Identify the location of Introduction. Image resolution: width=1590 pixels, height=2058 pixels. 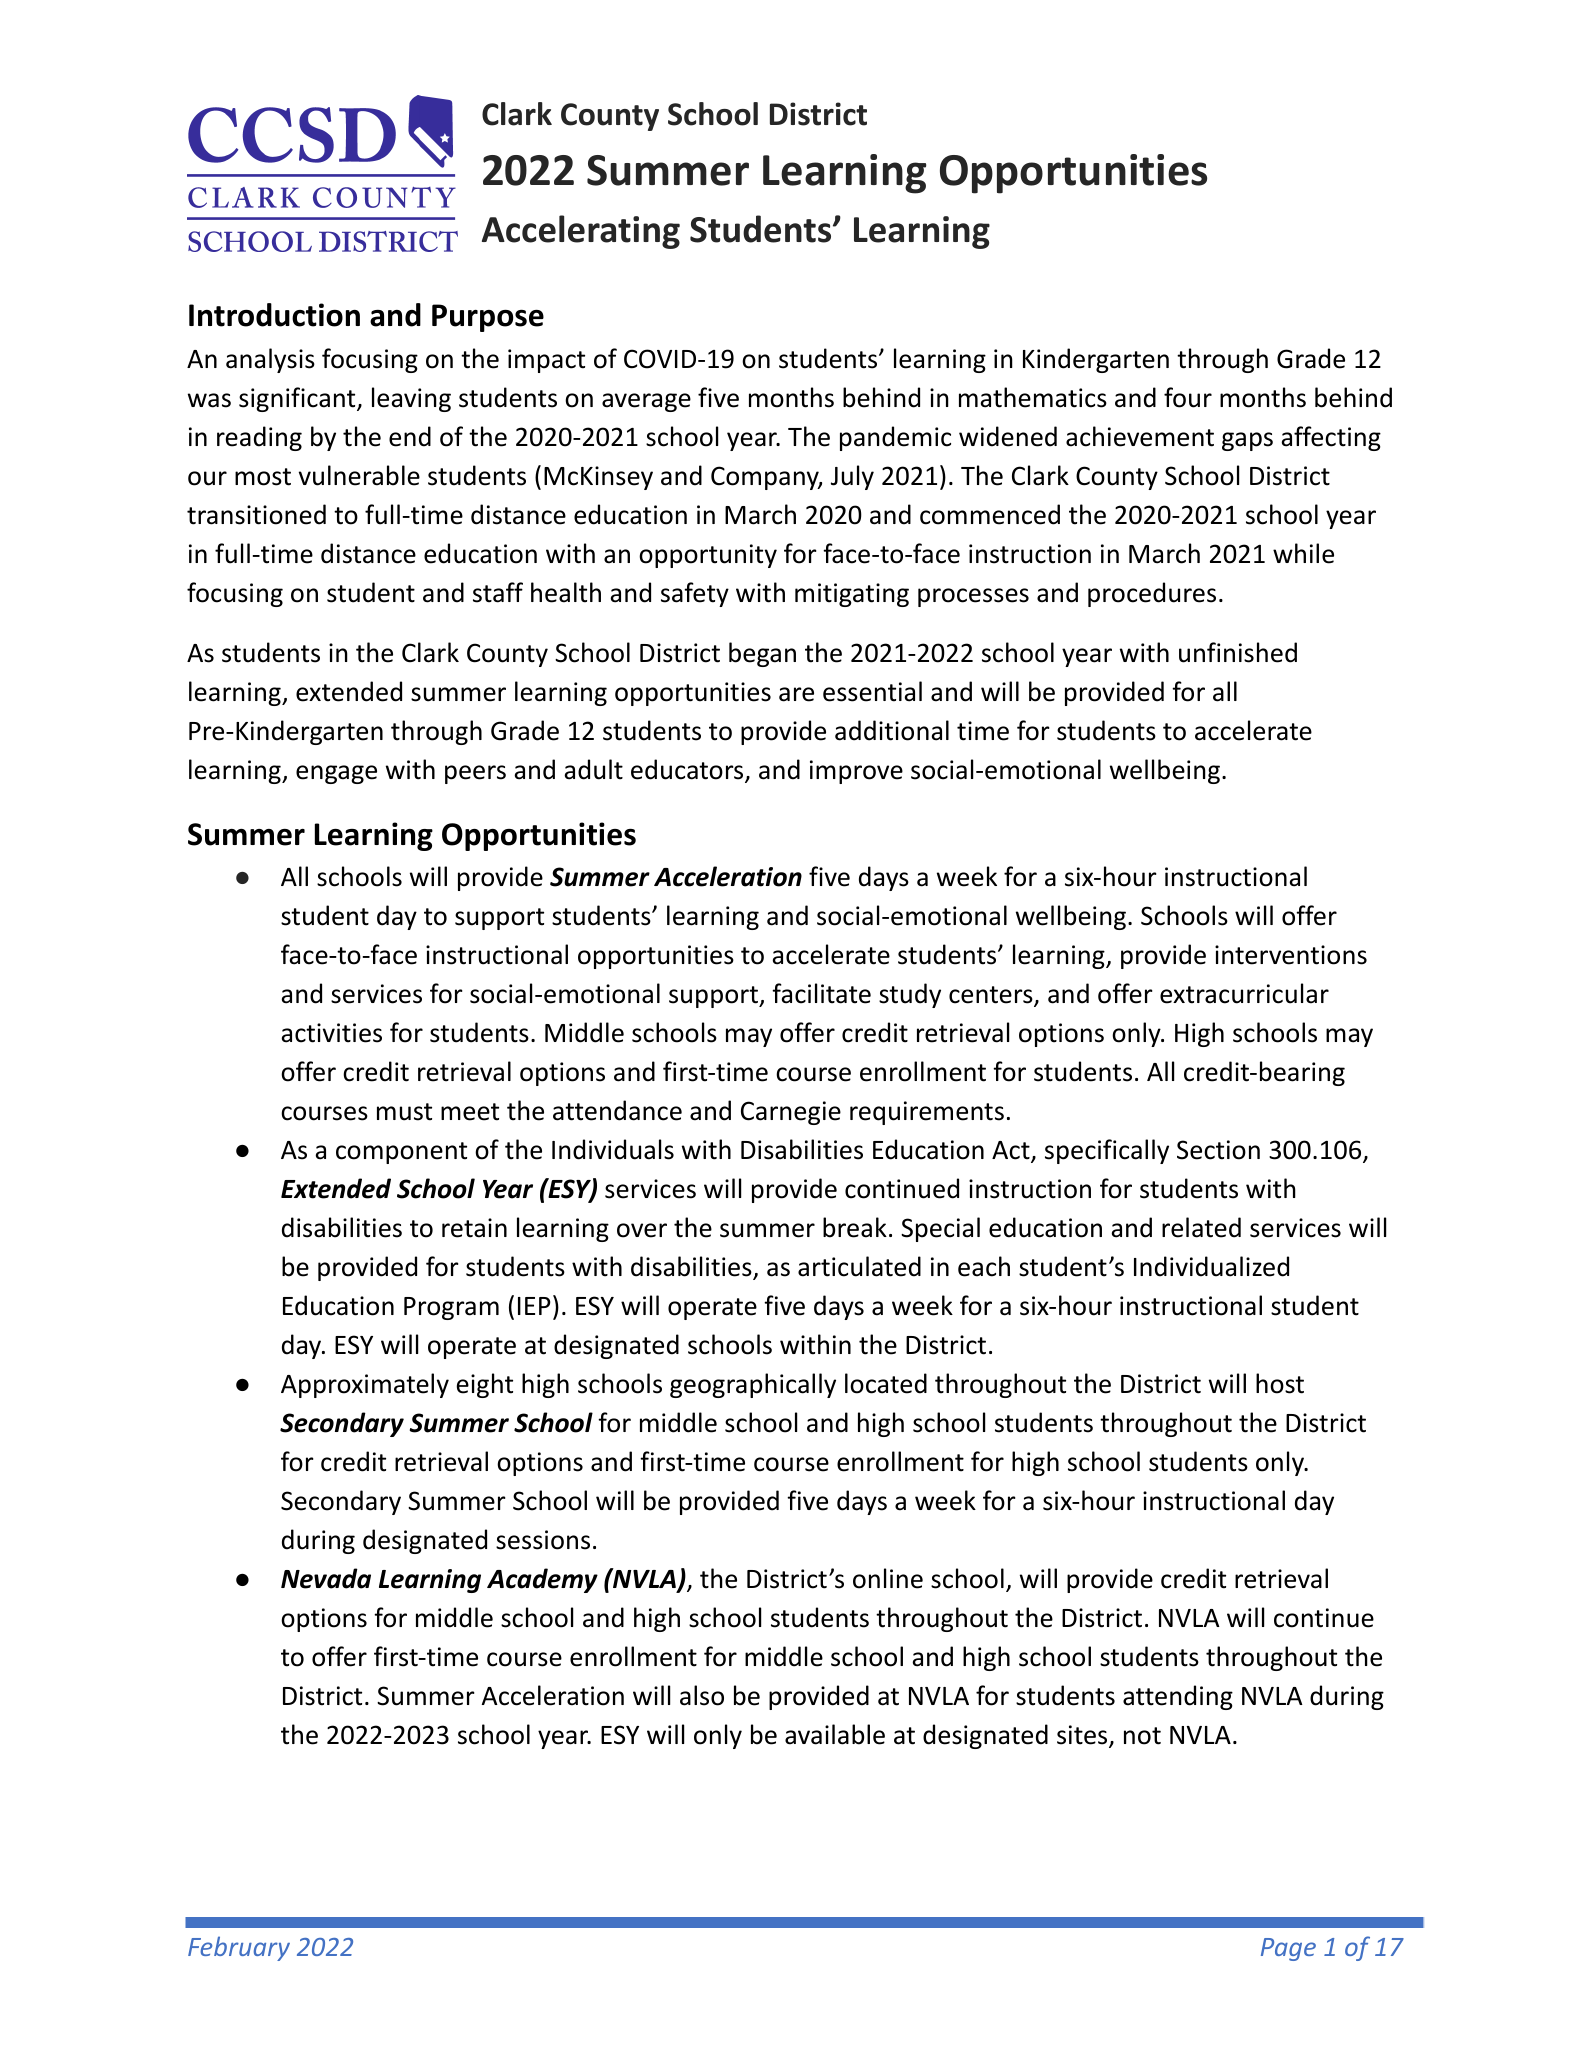
(274, 315).
